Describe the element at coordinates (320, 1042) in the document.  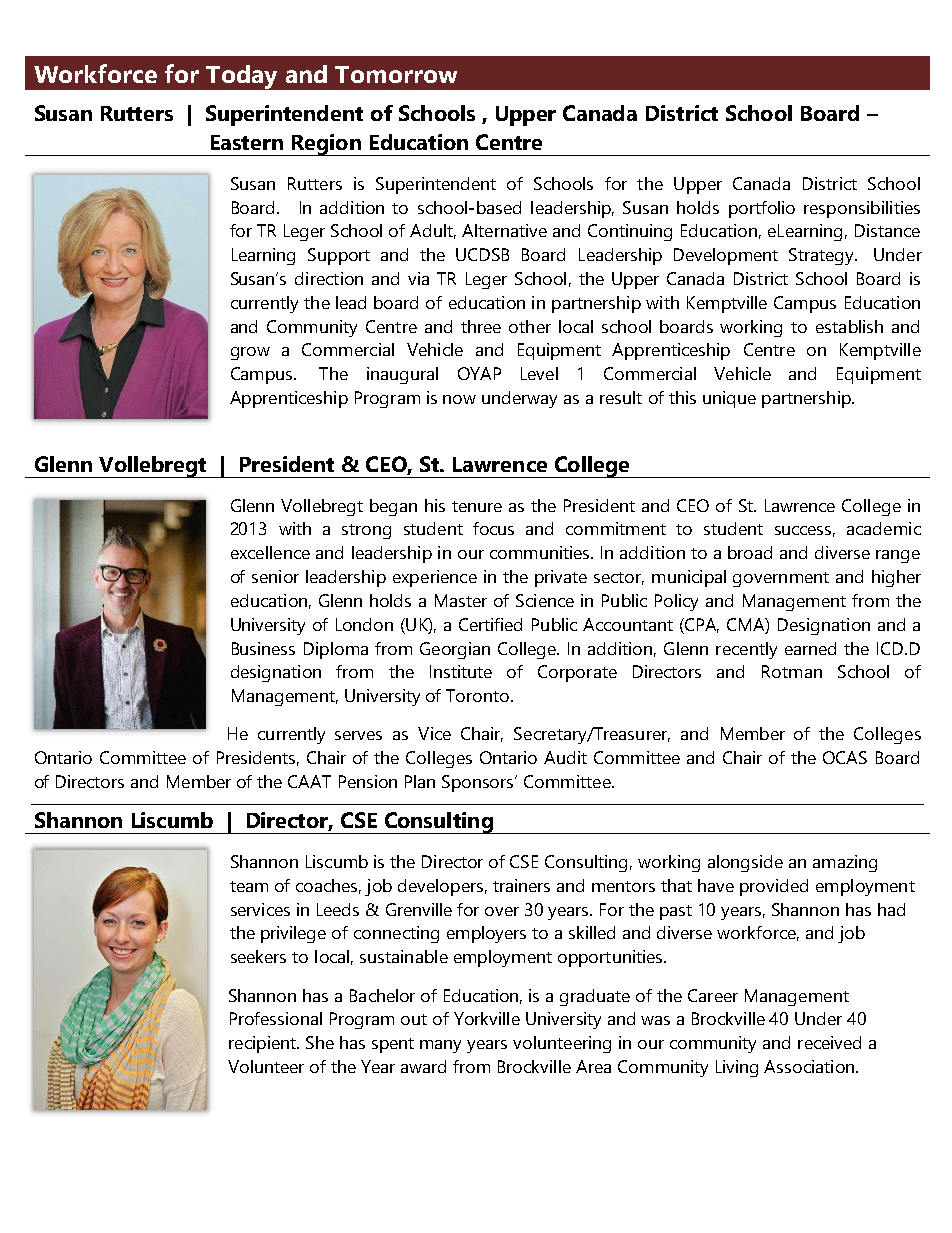
I see `She` at that location.
